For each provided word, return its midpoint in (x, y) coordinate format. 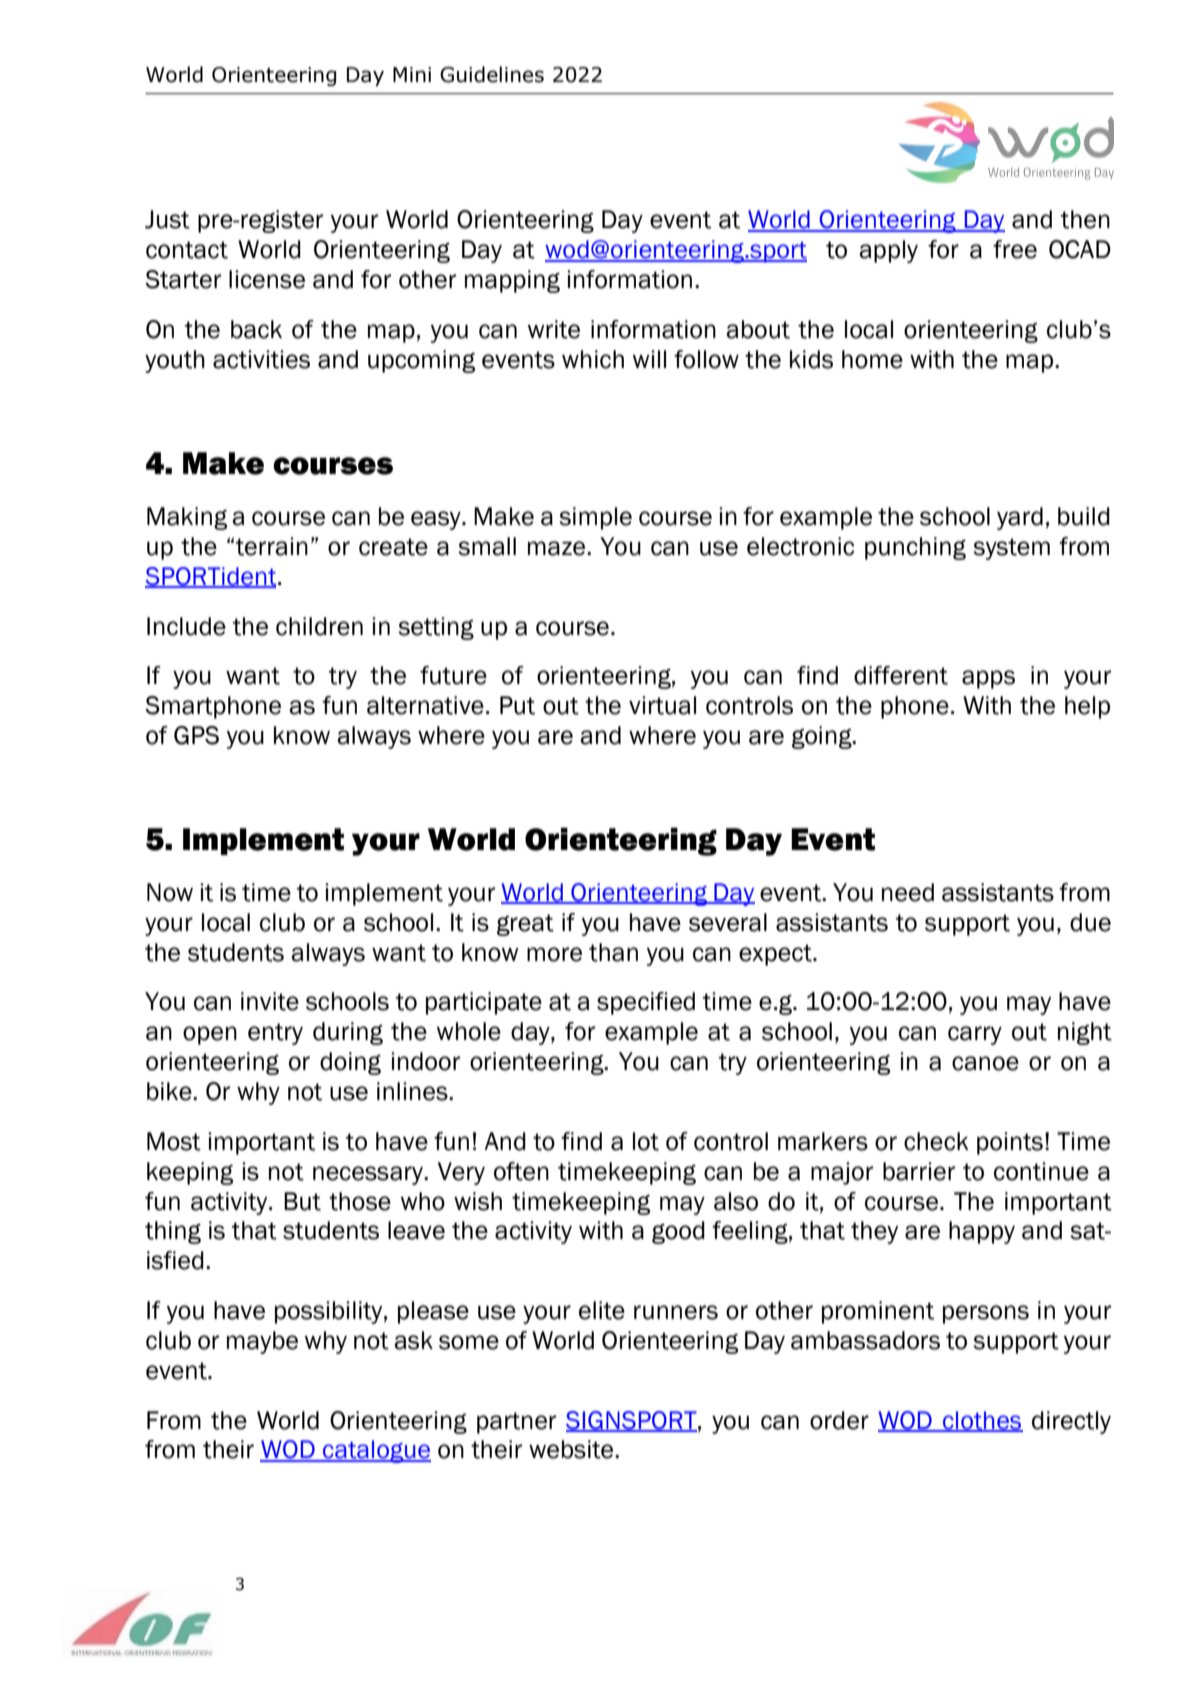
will (649, 359)
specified (646, 1003)
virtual (662, 705)
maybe (262, 1342)
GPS (196, 735)
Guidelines (492, 74)
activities (261, 359)
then (1085, 219)
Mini (412, 74)
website (572, 1449)
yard (1020, 518)
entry (275, 1034)
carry (975, 1035)
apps (988, 679)
